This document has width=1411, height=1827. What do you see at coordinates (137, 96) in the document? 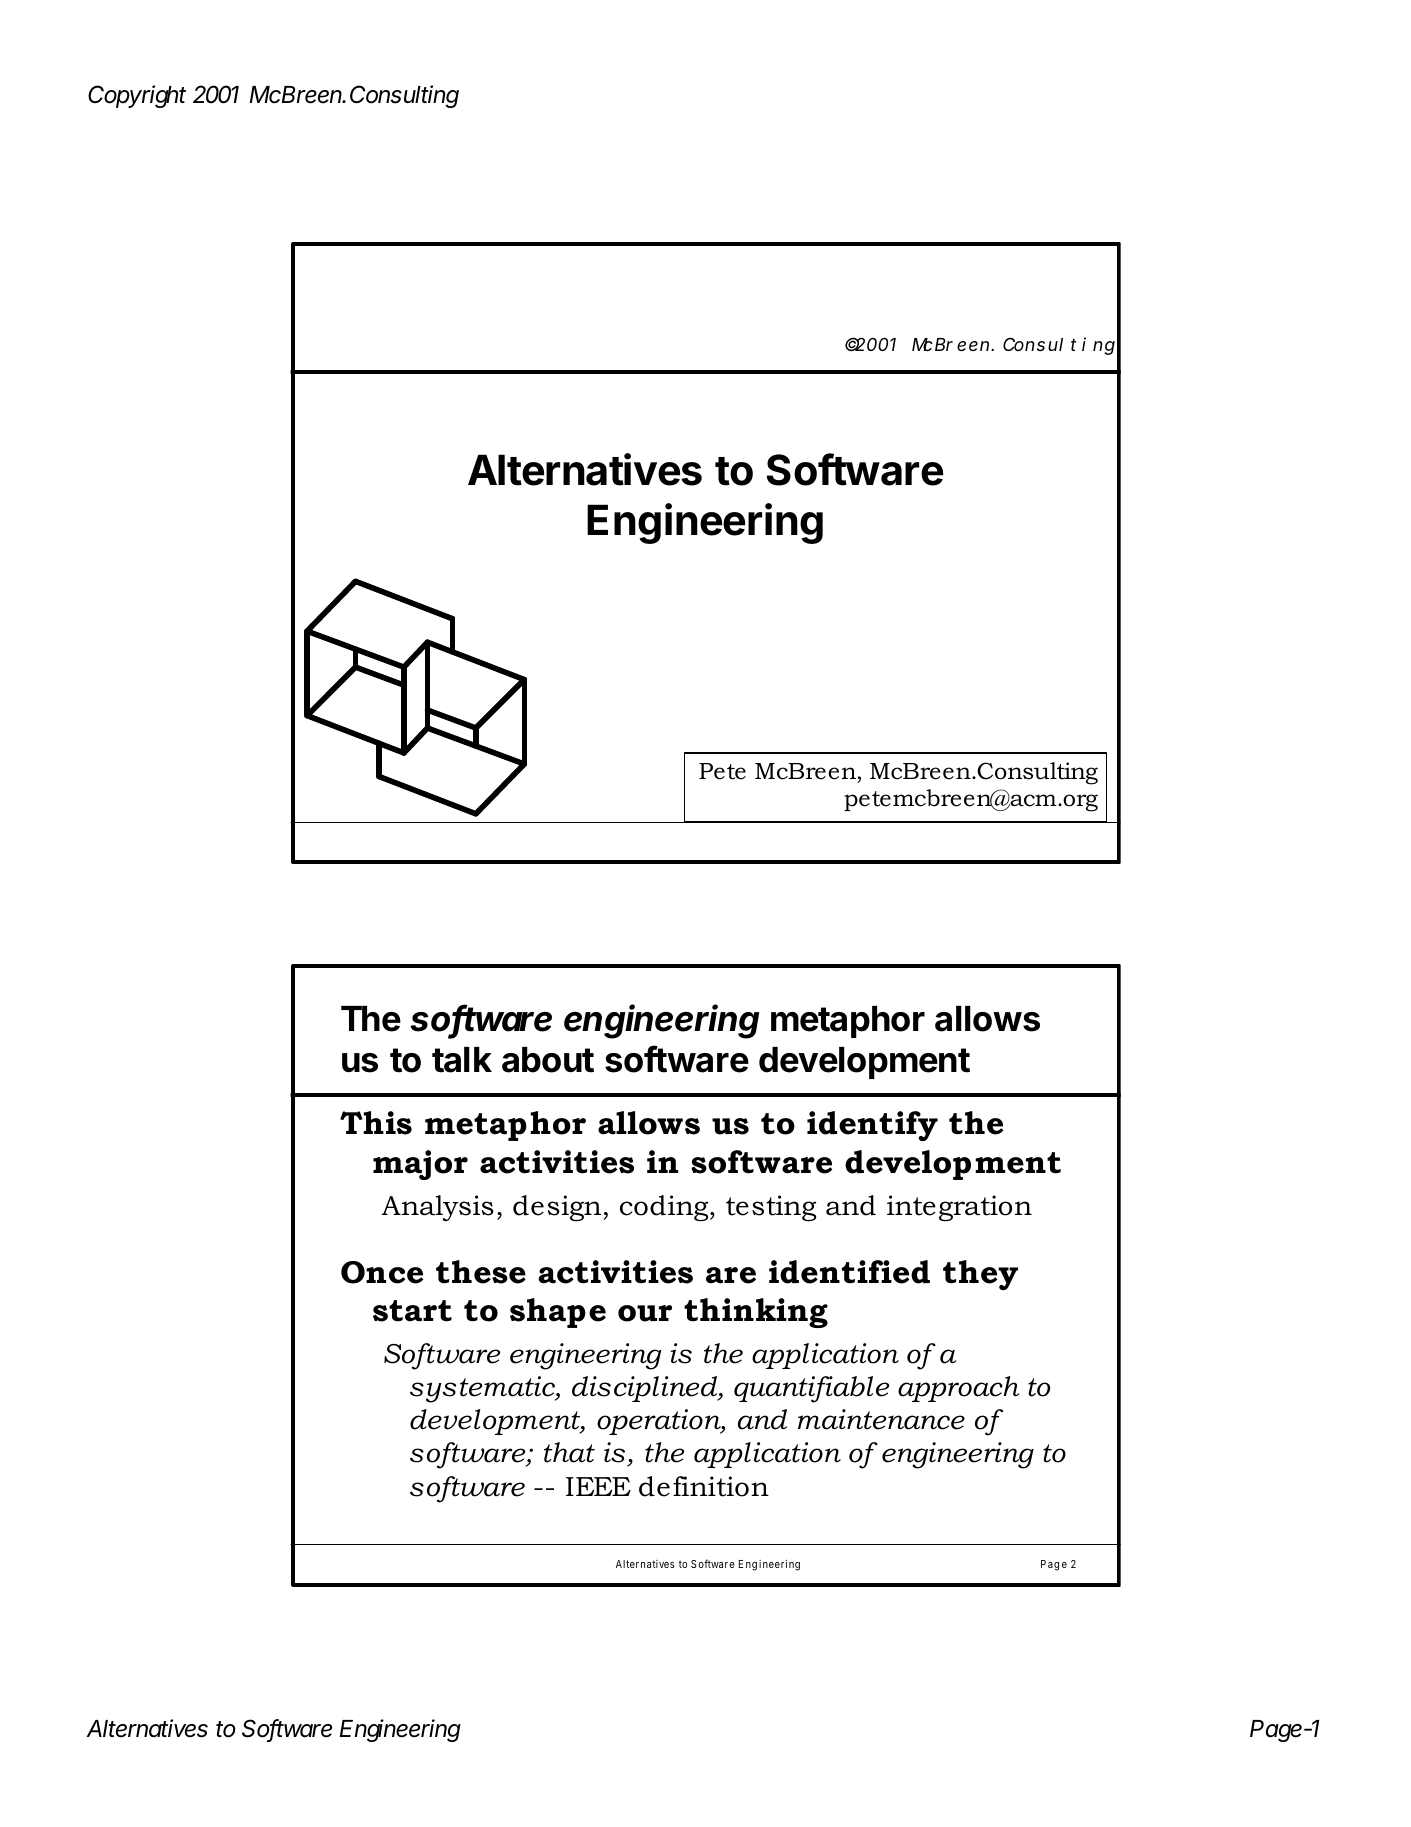
I see `Copyright` at bounding box center [137, 96].
